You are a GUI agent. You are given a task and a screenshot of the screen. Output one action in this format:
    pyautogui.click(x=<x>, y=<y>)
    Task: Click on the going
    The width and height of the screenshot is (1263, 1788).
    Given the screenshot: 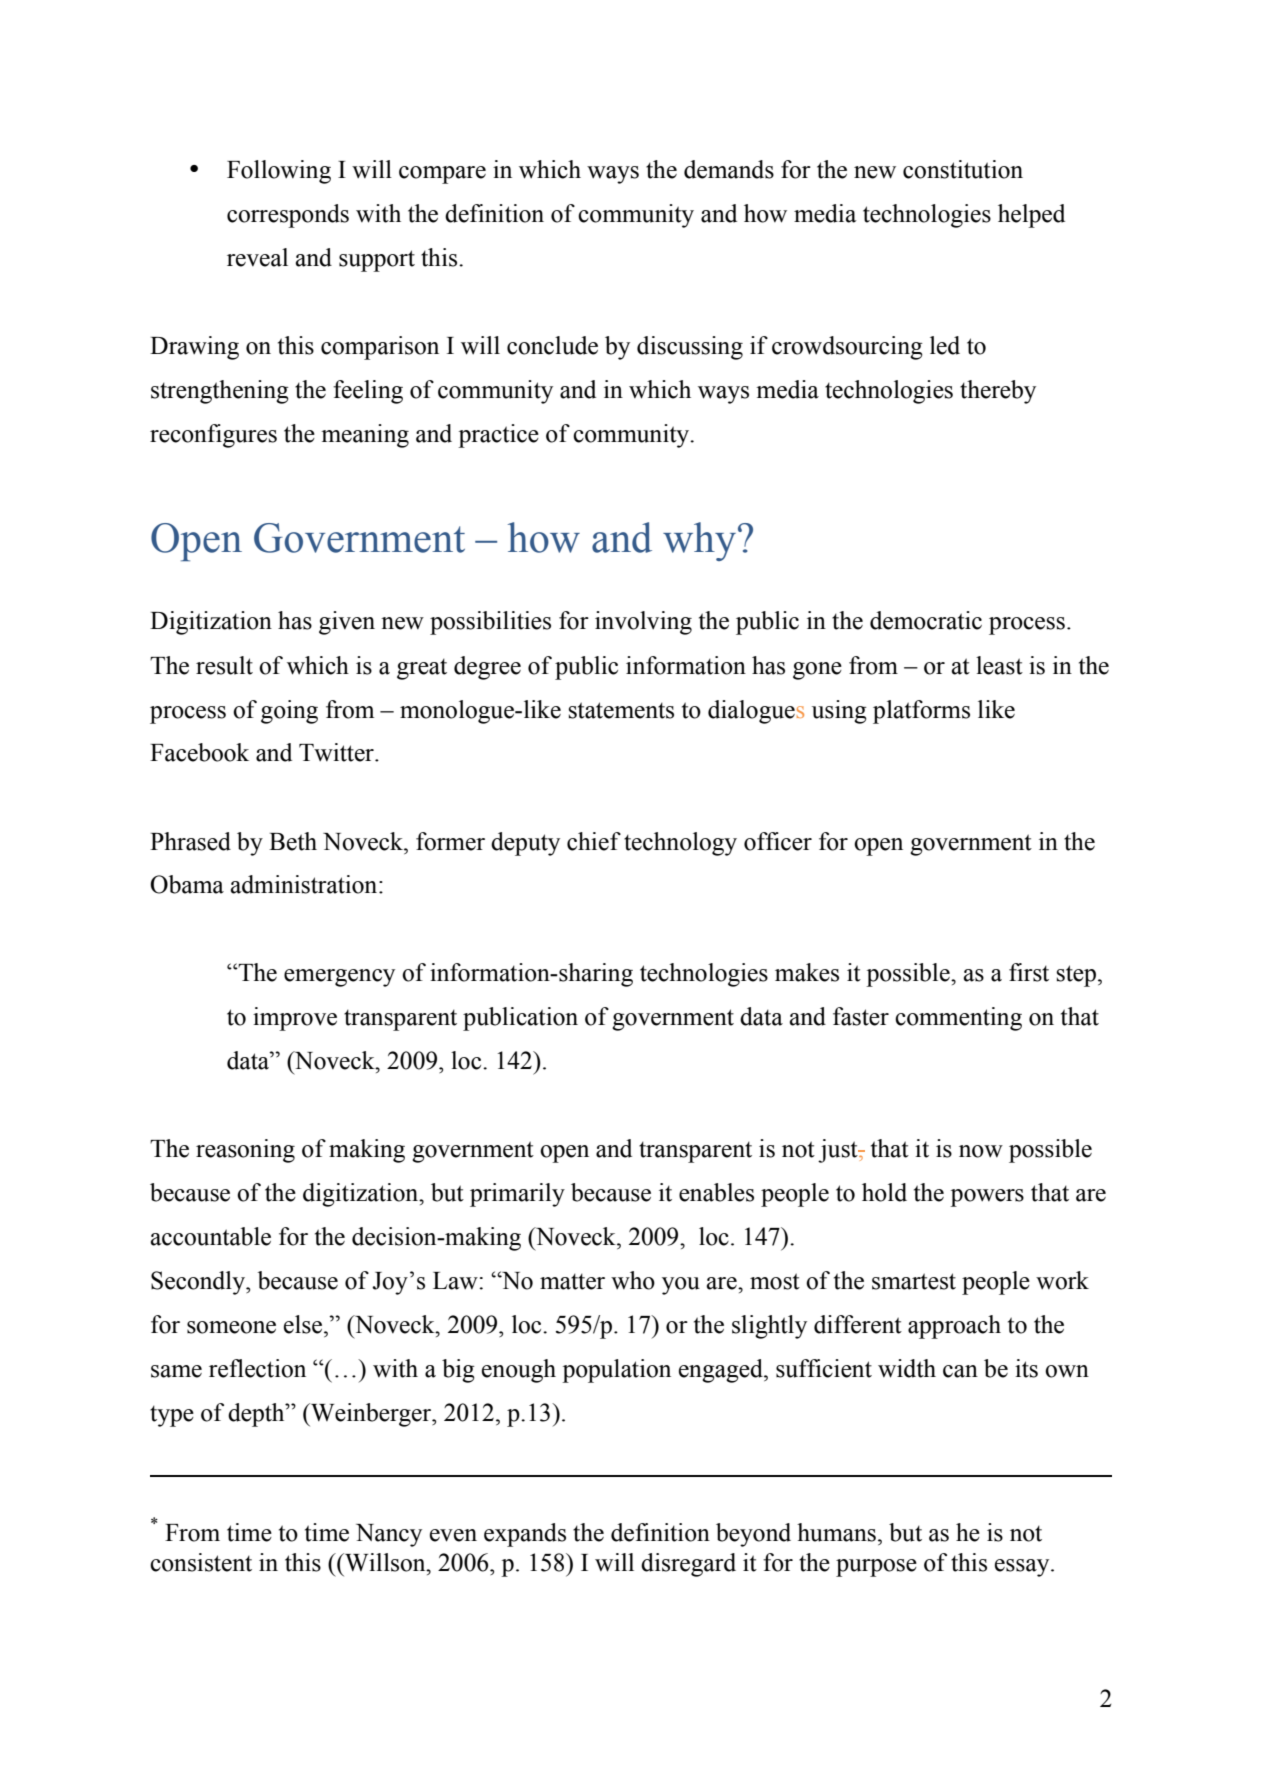 What is the action you would take?
    pyautogui.click(x=289, y=712)
